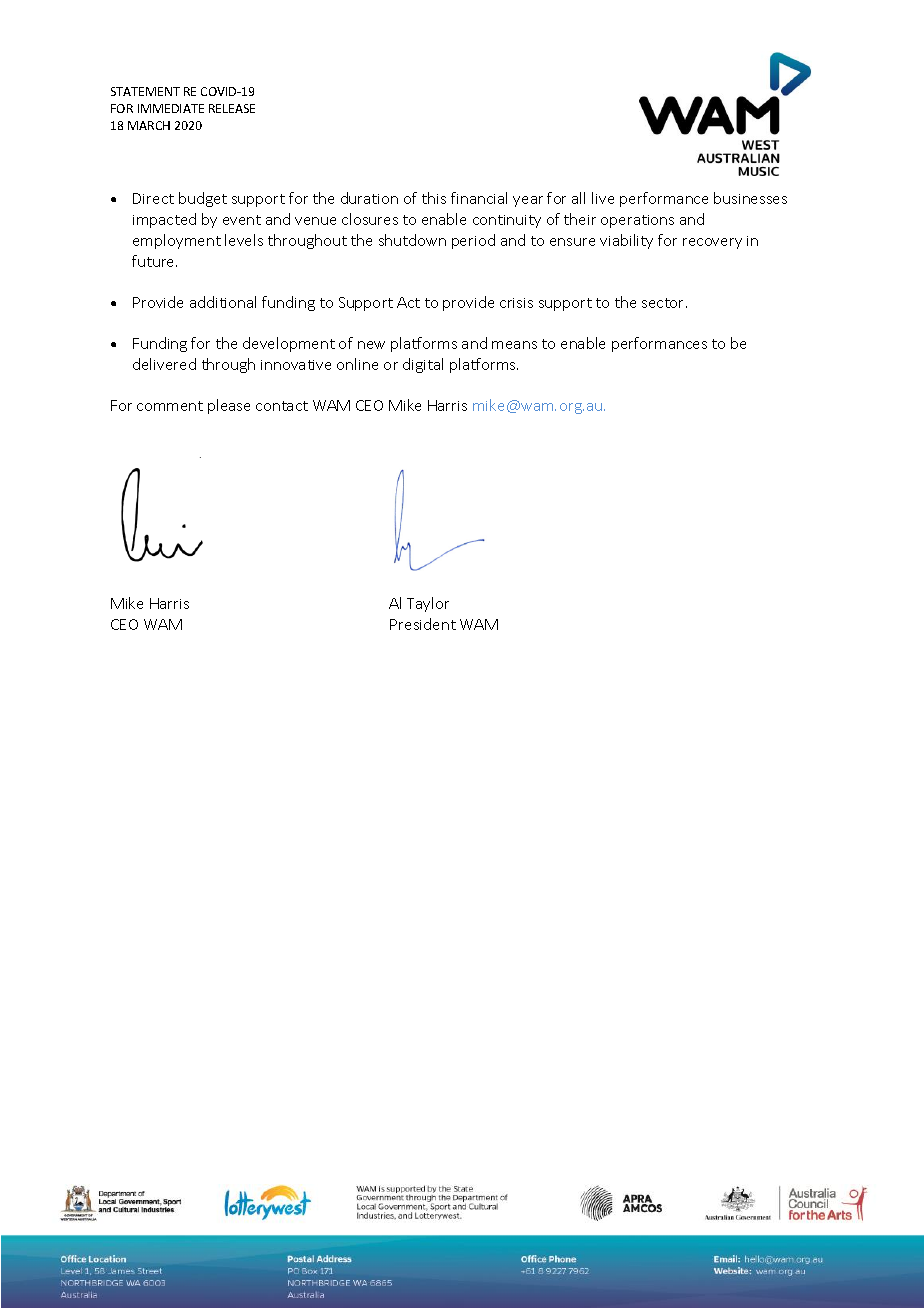 This document has height=1308, width=924. I want to click on businesses, so click(750, 198).
